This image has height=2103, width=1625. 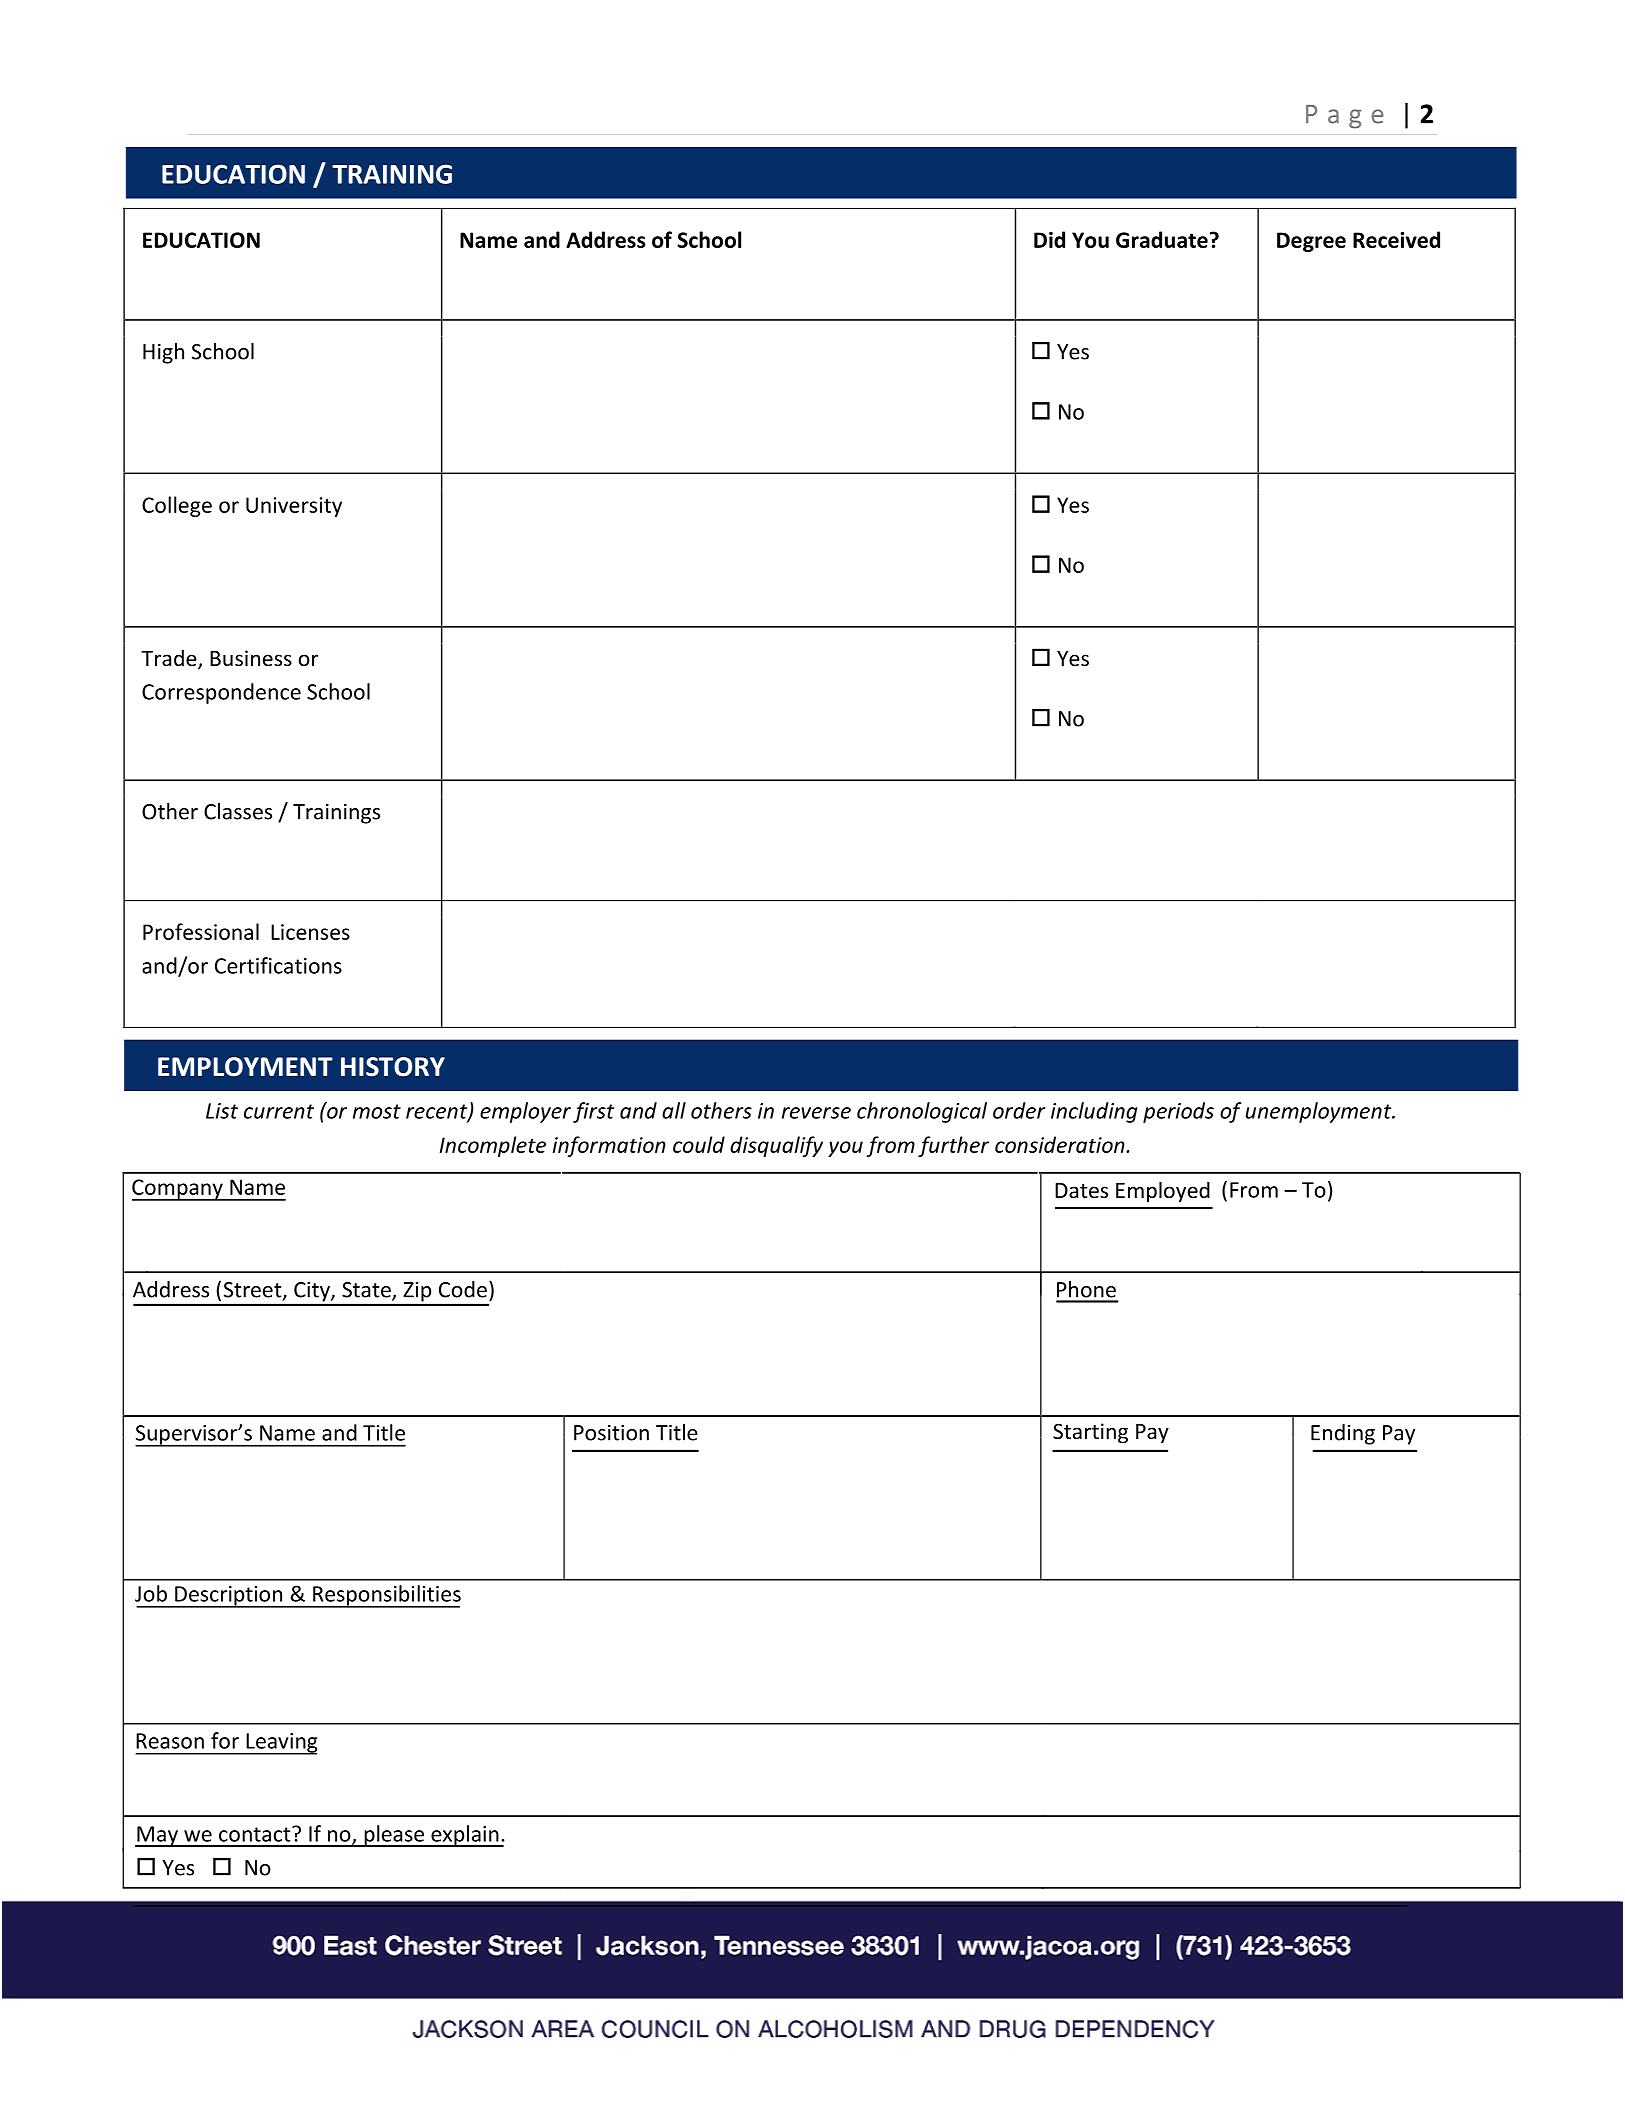 What do you see at coordinates (1343, 1434) in the image?
I see `Ending` at bounding box center [1343, 1434].
